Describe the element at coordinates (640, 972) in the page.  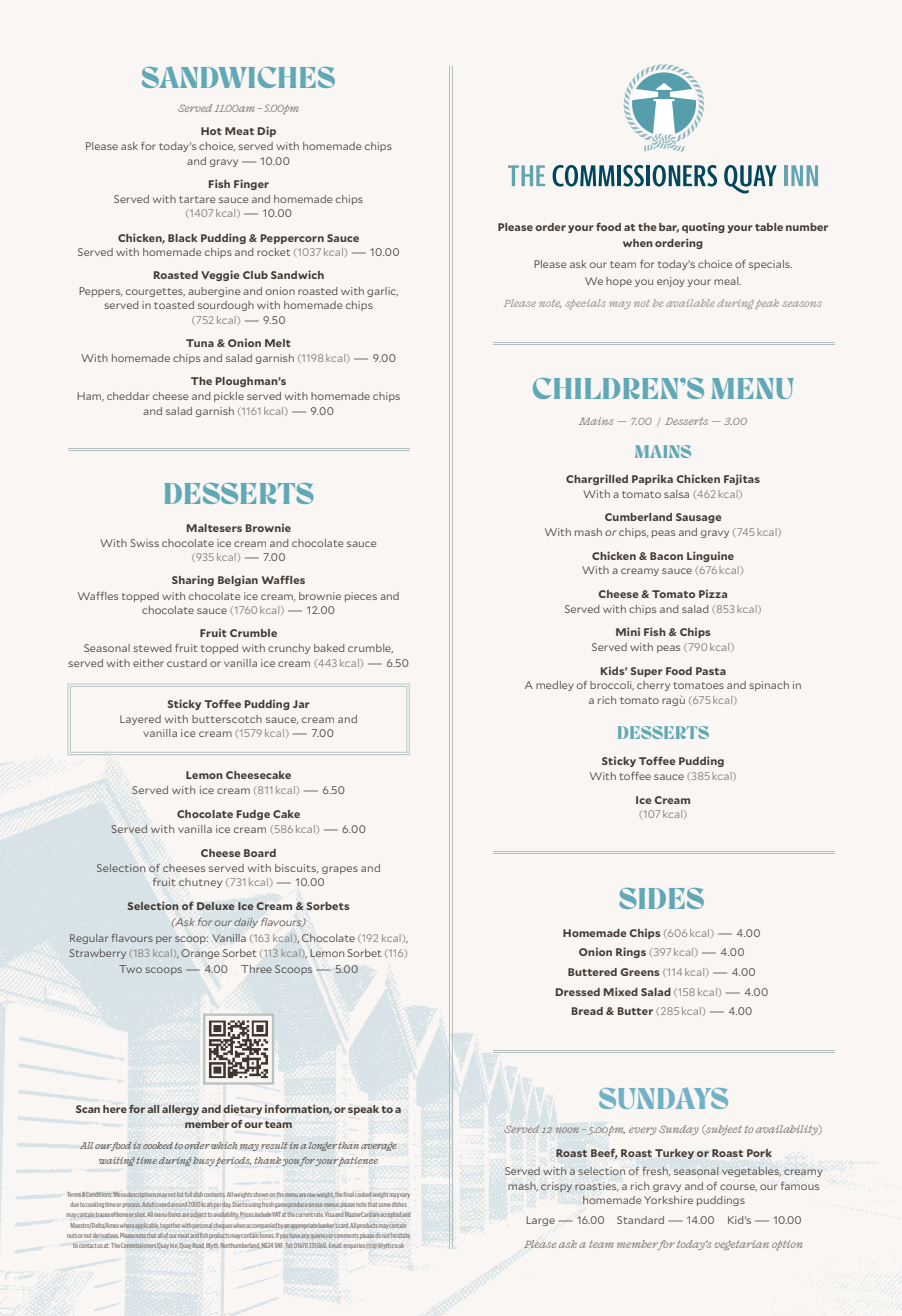
I see `Greens` at that location.
